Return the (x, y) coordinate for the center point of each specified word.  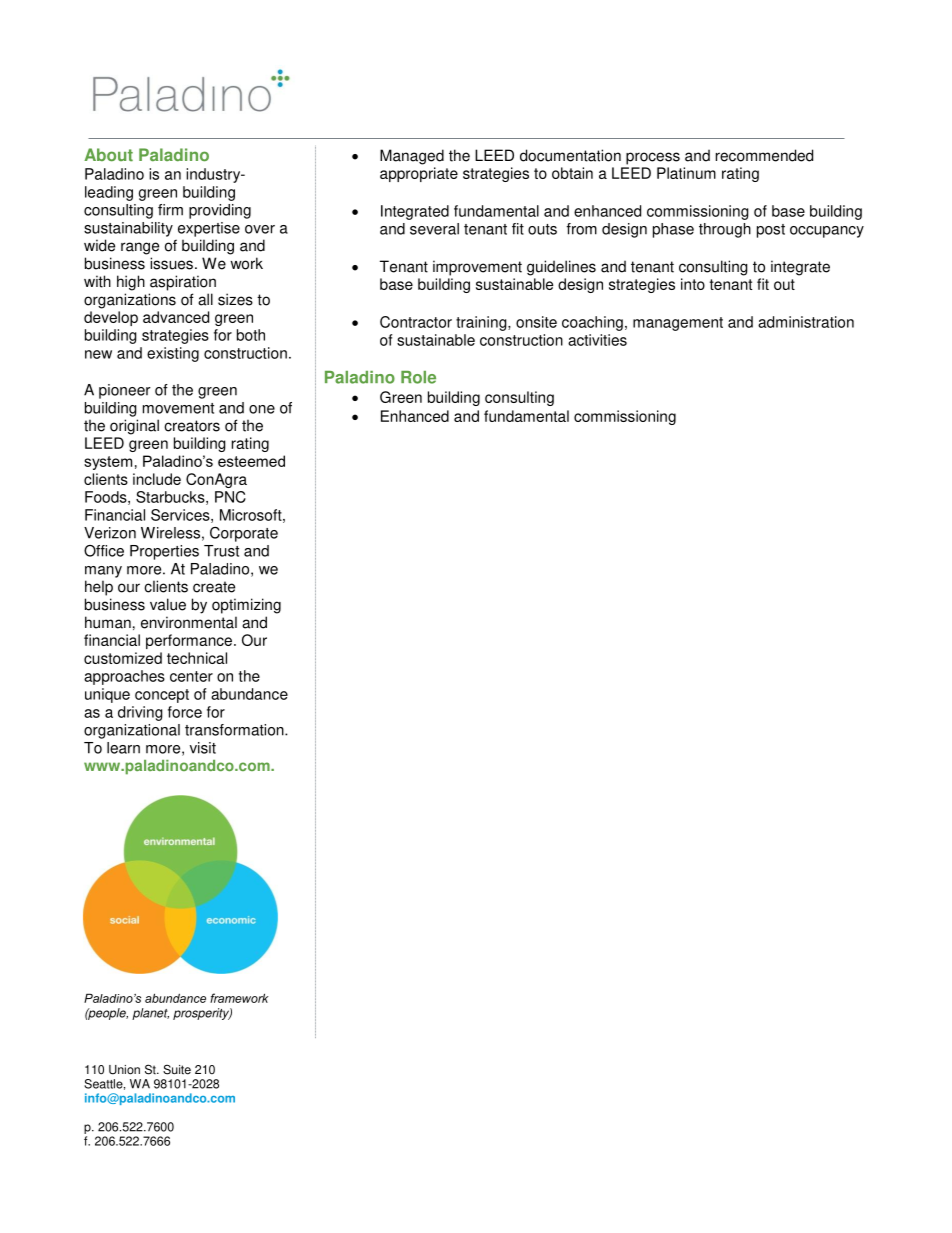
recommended (764, 155)
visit (203, 748)
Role (418, 377)
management (678, 324)
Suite (177, 1069)
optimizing (246, 606)
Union (124, 1070)
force (185, 712)
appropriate (419, 174)
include (157, 479)
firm (170, 210)
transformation (235, 730)
